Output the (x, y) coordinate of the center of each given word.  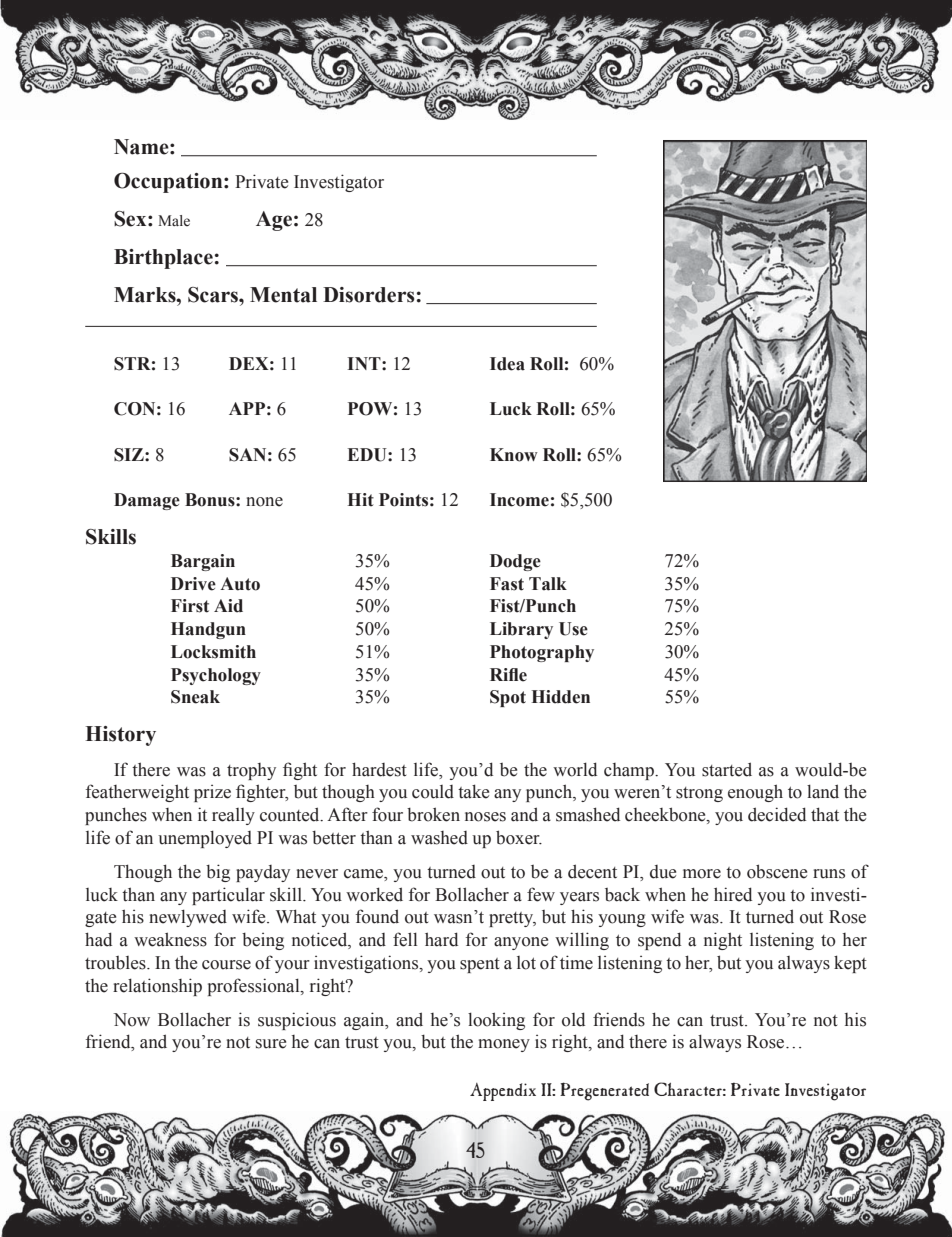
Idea (507, 364)
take (473, 791)
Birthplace (163, 259)
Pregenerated (604, 1091)
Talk (548, 584)
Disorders (368, 295)
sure (271, 1044)
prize (212, 793)
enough (755, 793)
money (504, 1045)
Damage (147, 501)
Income (519, 500)
